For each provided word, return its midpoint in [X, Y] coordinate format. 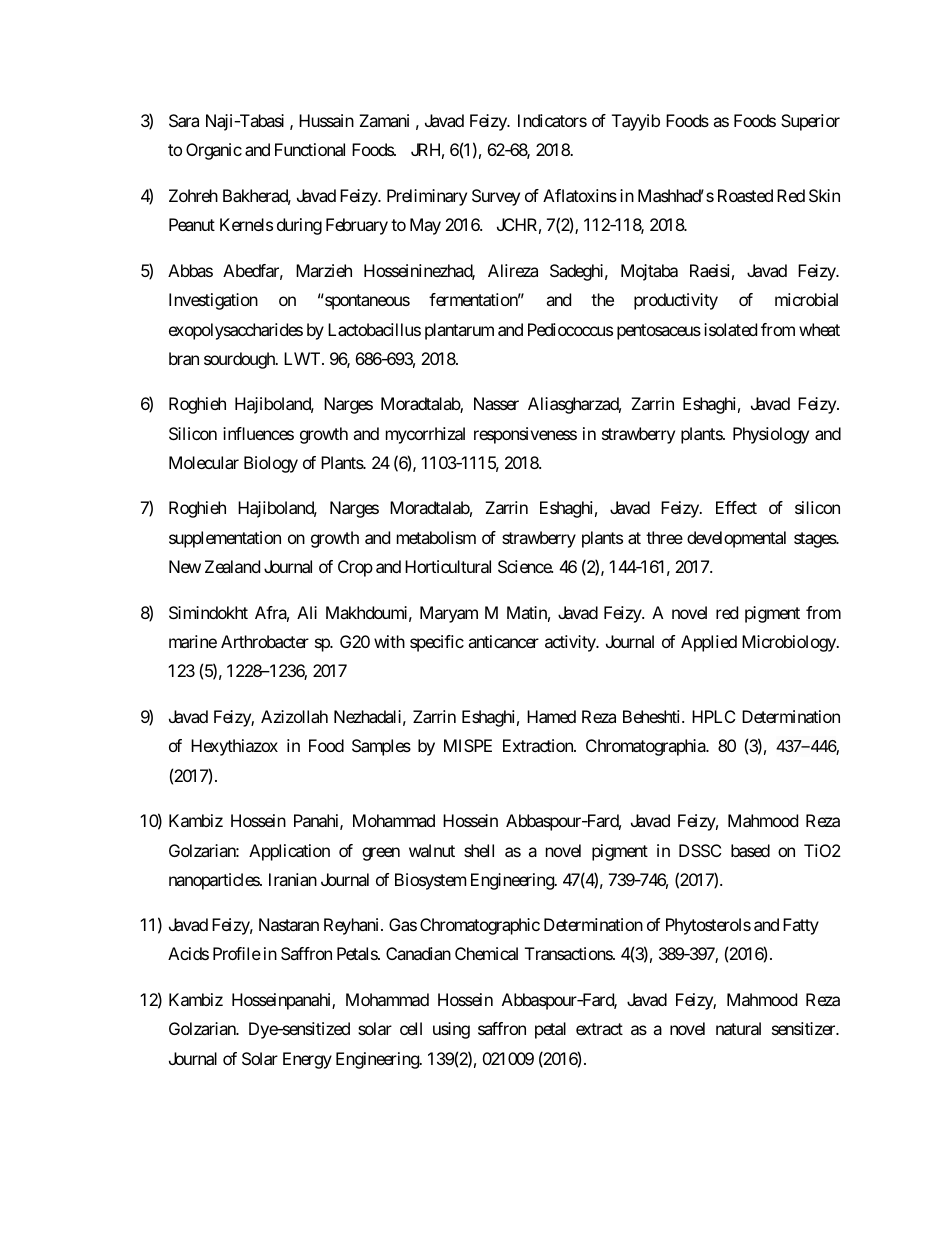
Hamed [551, 716]
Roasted [745, 195]
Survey [496, 197]
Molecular [204, 462]
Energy [307, 1060]
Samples [381, 747]
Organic [214, 151]
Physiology [771, 435]
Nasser [496, 403]
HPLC [713, 716]
